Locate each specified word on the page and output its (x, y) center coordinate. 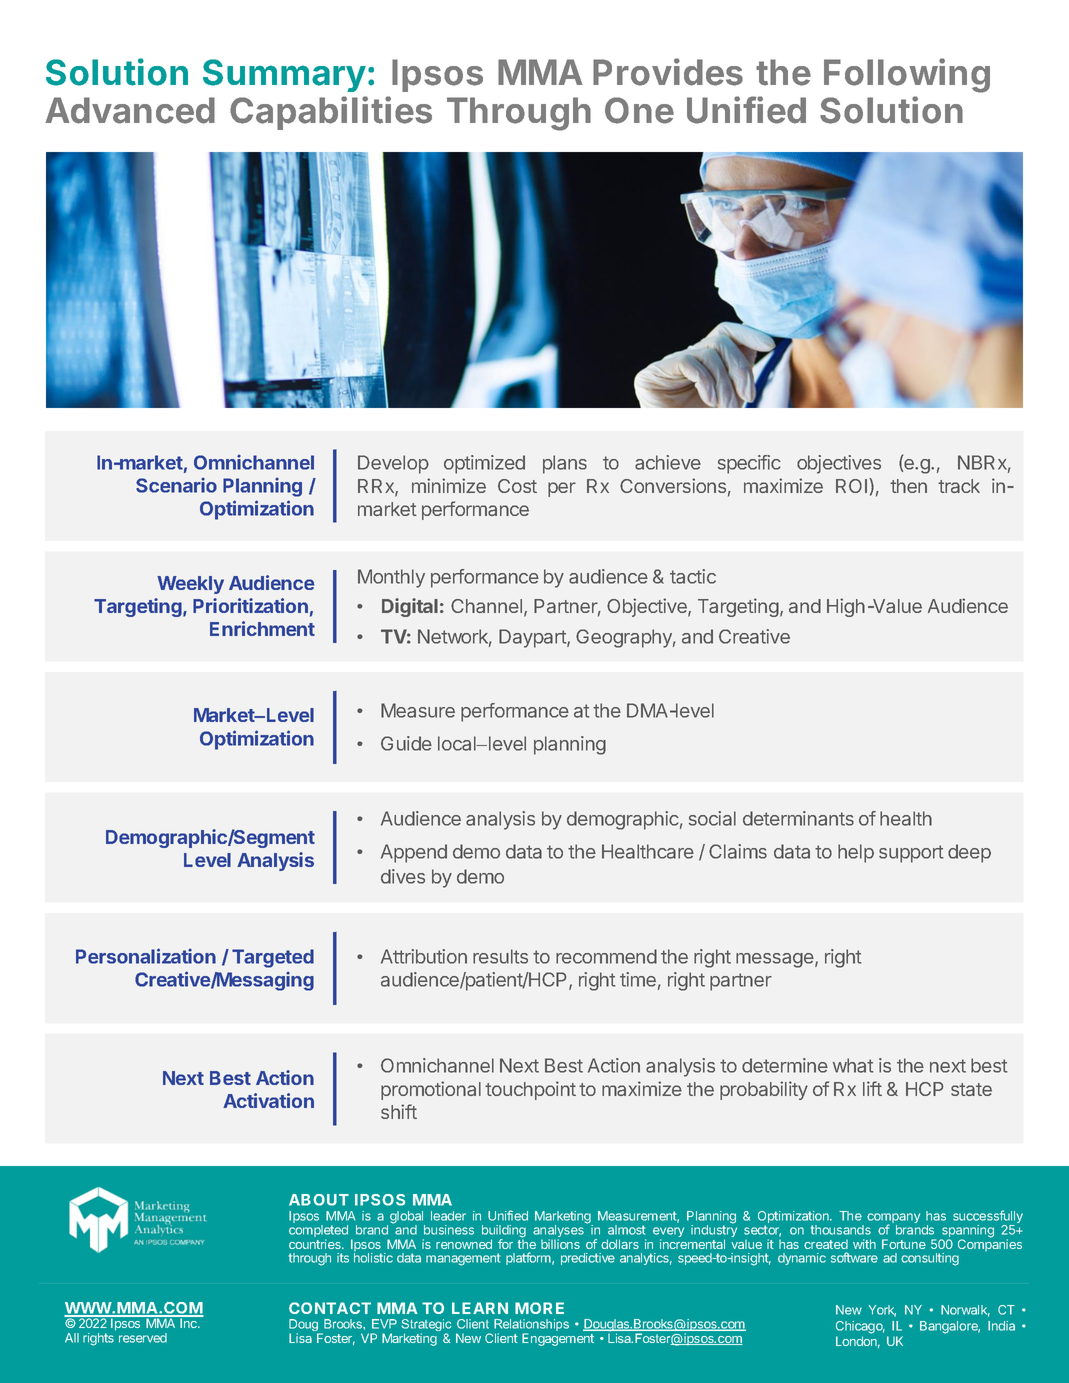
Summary (284, 75)
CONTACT (330, 1308)
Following (907, 75)
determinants (798, 818)
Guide (406, 743)
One (639, 110)
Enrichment (262, 628)
